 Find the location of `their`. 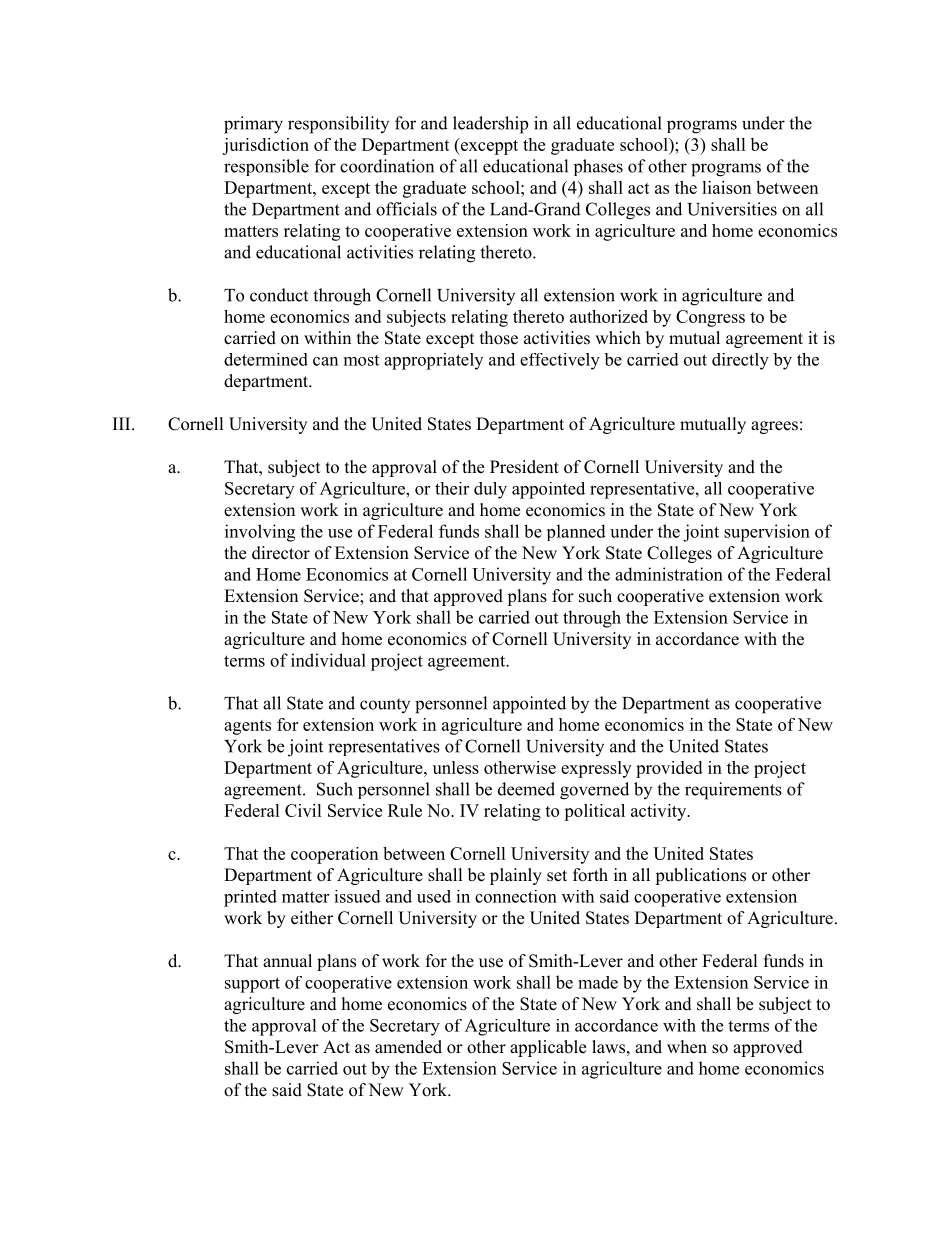

their is located at coordinates (452, 488).
